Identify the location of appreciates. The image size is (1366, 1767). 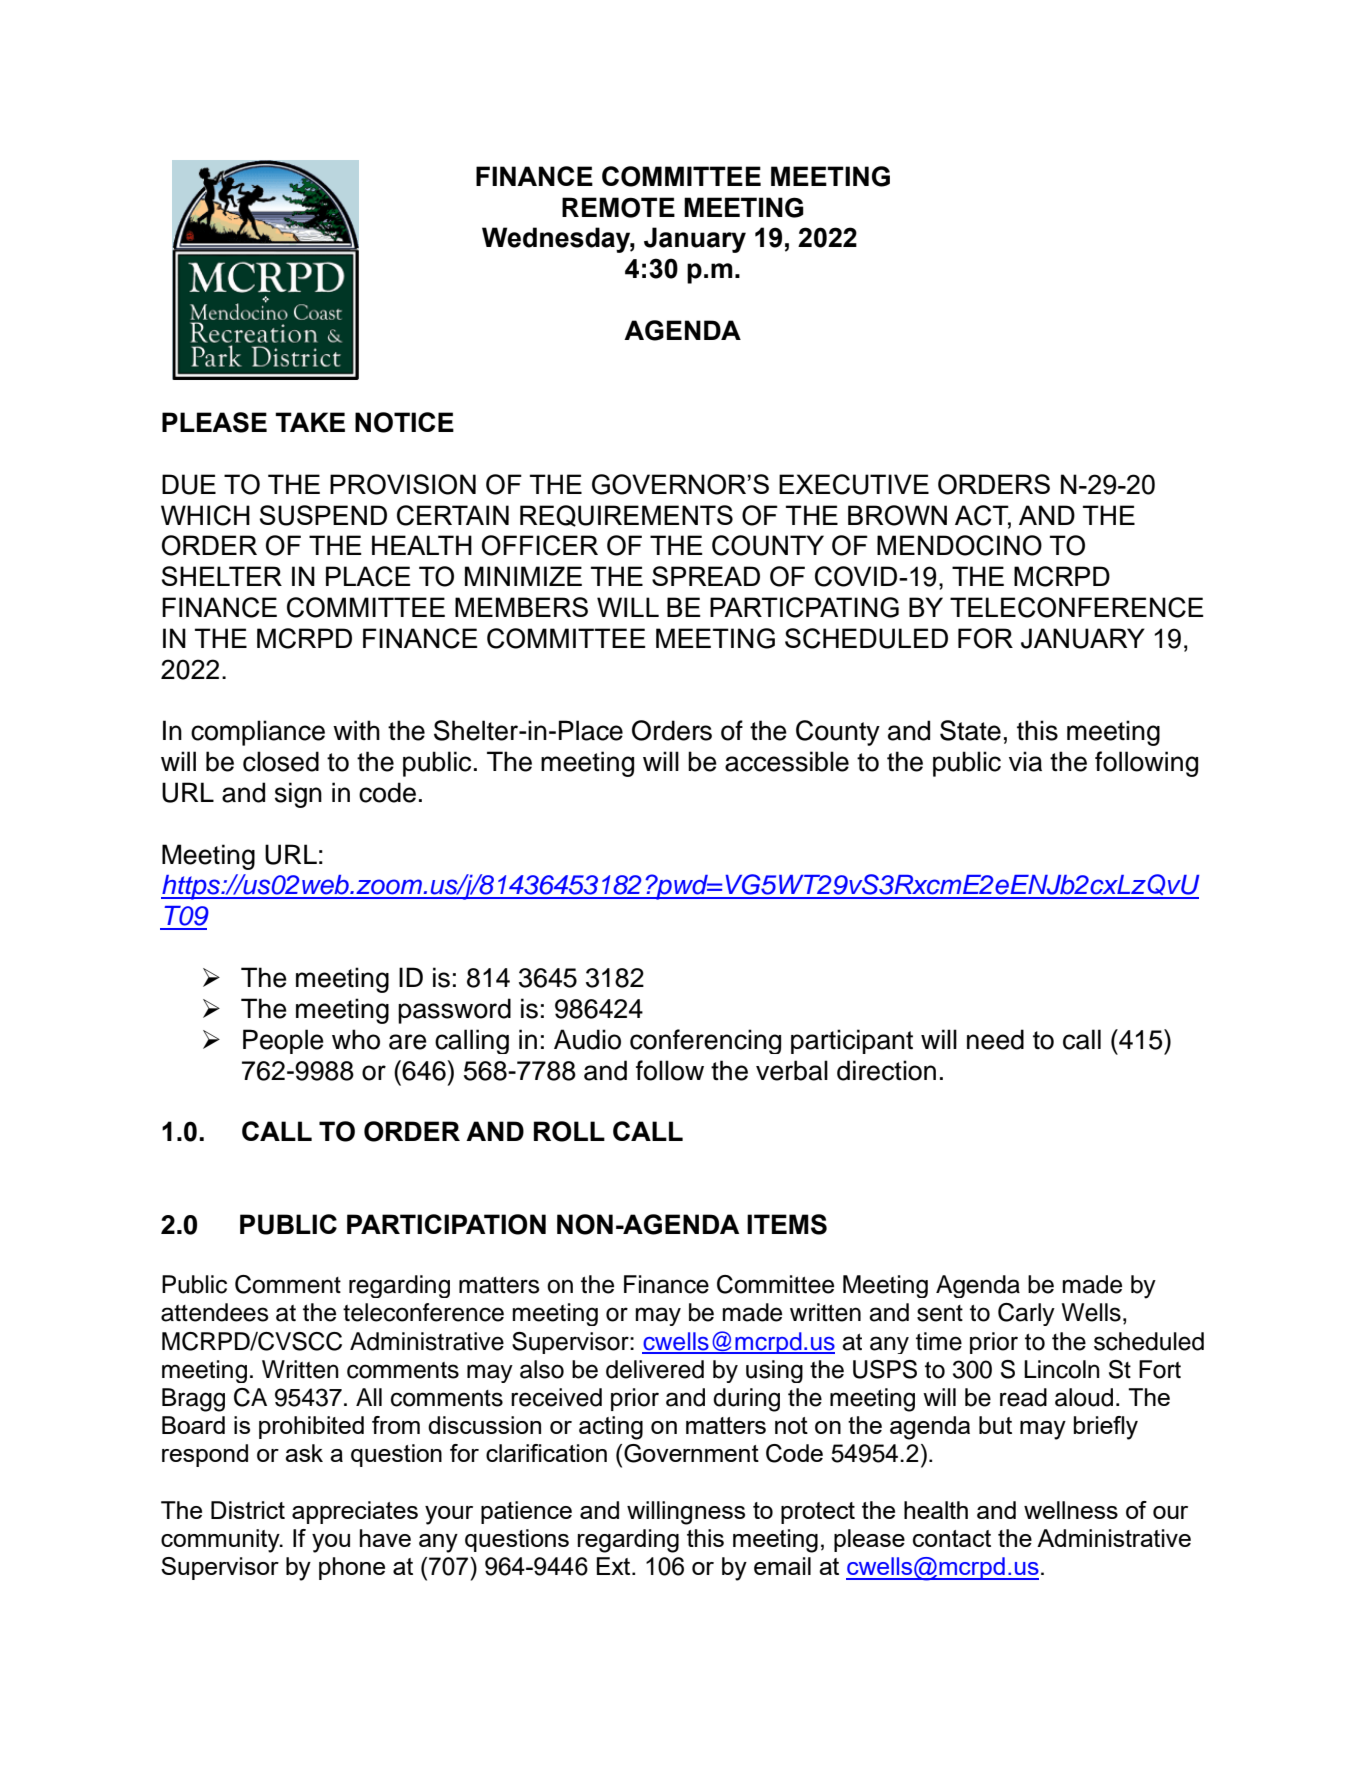
(355, 1512).
